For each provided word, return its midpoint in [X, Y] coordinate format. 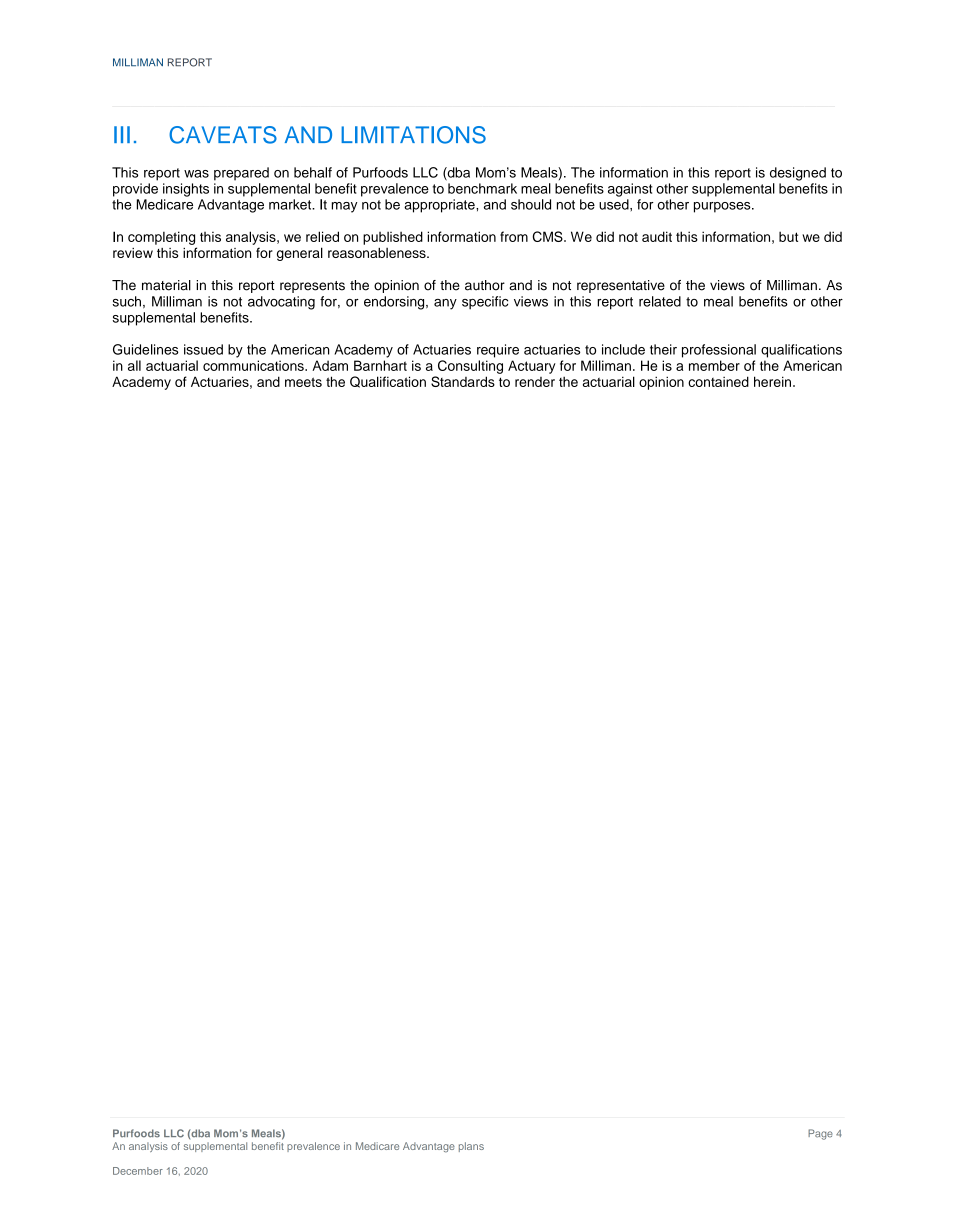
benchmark [482, 188]
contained [718, 381]
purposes [723, 207]
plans [471, 1147]
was [196, 174]
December [138, 1171]
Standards [463, 381]
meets [303, 382]
